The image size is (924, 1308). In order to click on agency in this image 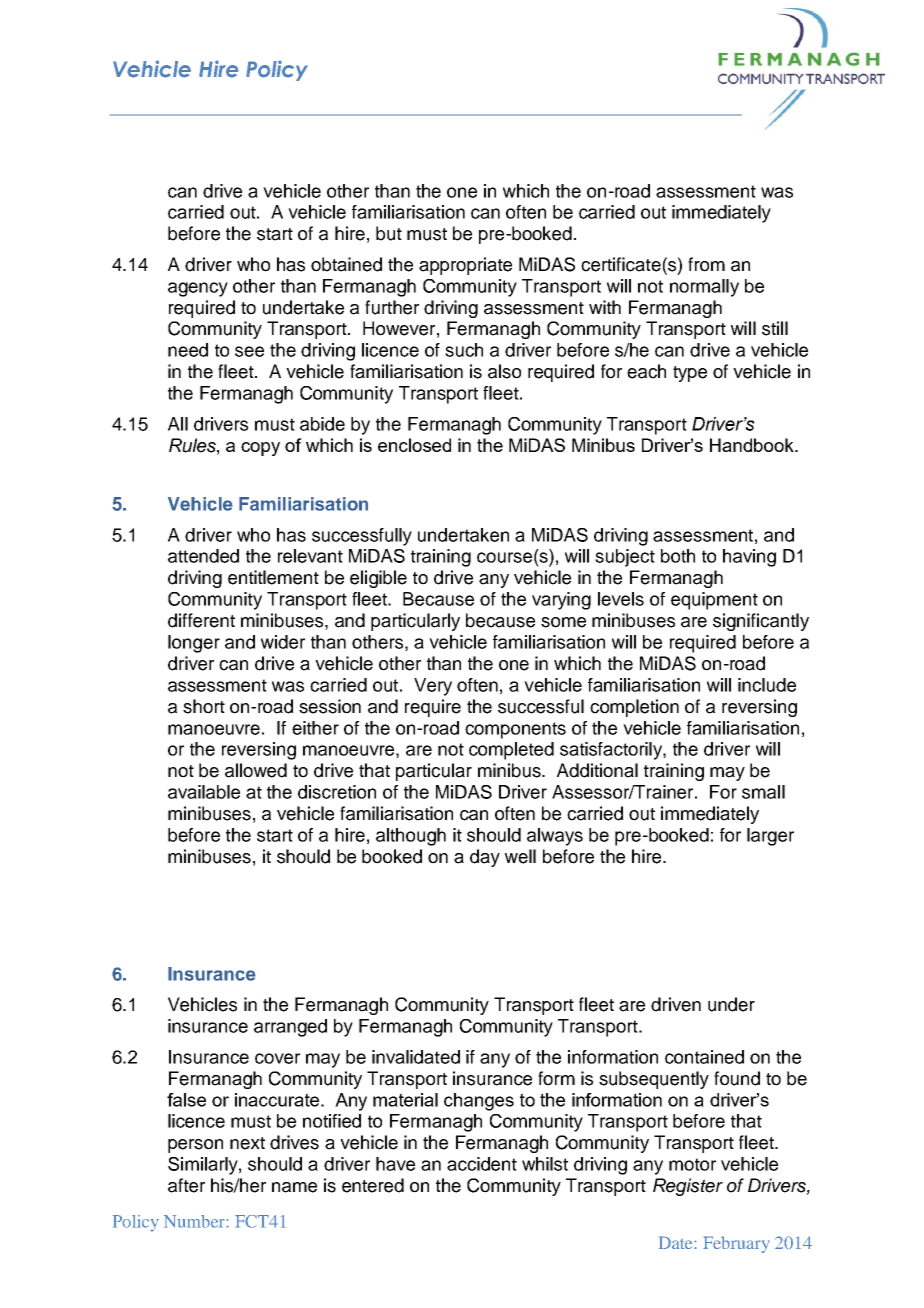, I will do `click(198, 289)`.
